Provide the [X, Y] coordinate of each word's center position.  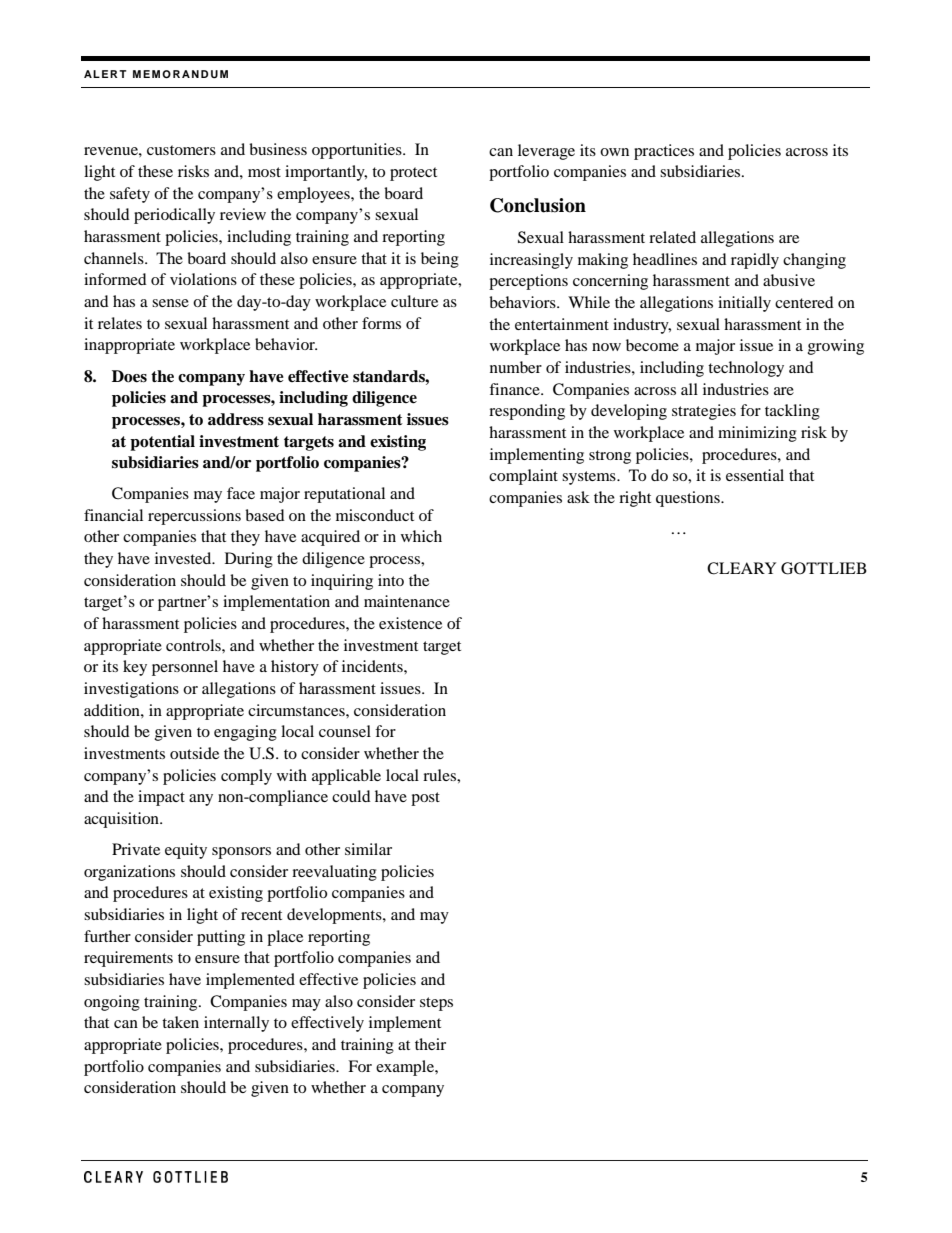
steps [436, 1004]
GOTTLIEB [824, 568]
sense [170, 303]
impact [161, 798]
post [425, 799]
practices [664, 152]
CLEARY [741, 568]
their [430, 1044]
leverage [546, 152]
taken [180, 1022]
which [421, 536]
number [516, 367]
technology [746, 369]
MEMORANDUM [180, 74]
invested [184, 558]
